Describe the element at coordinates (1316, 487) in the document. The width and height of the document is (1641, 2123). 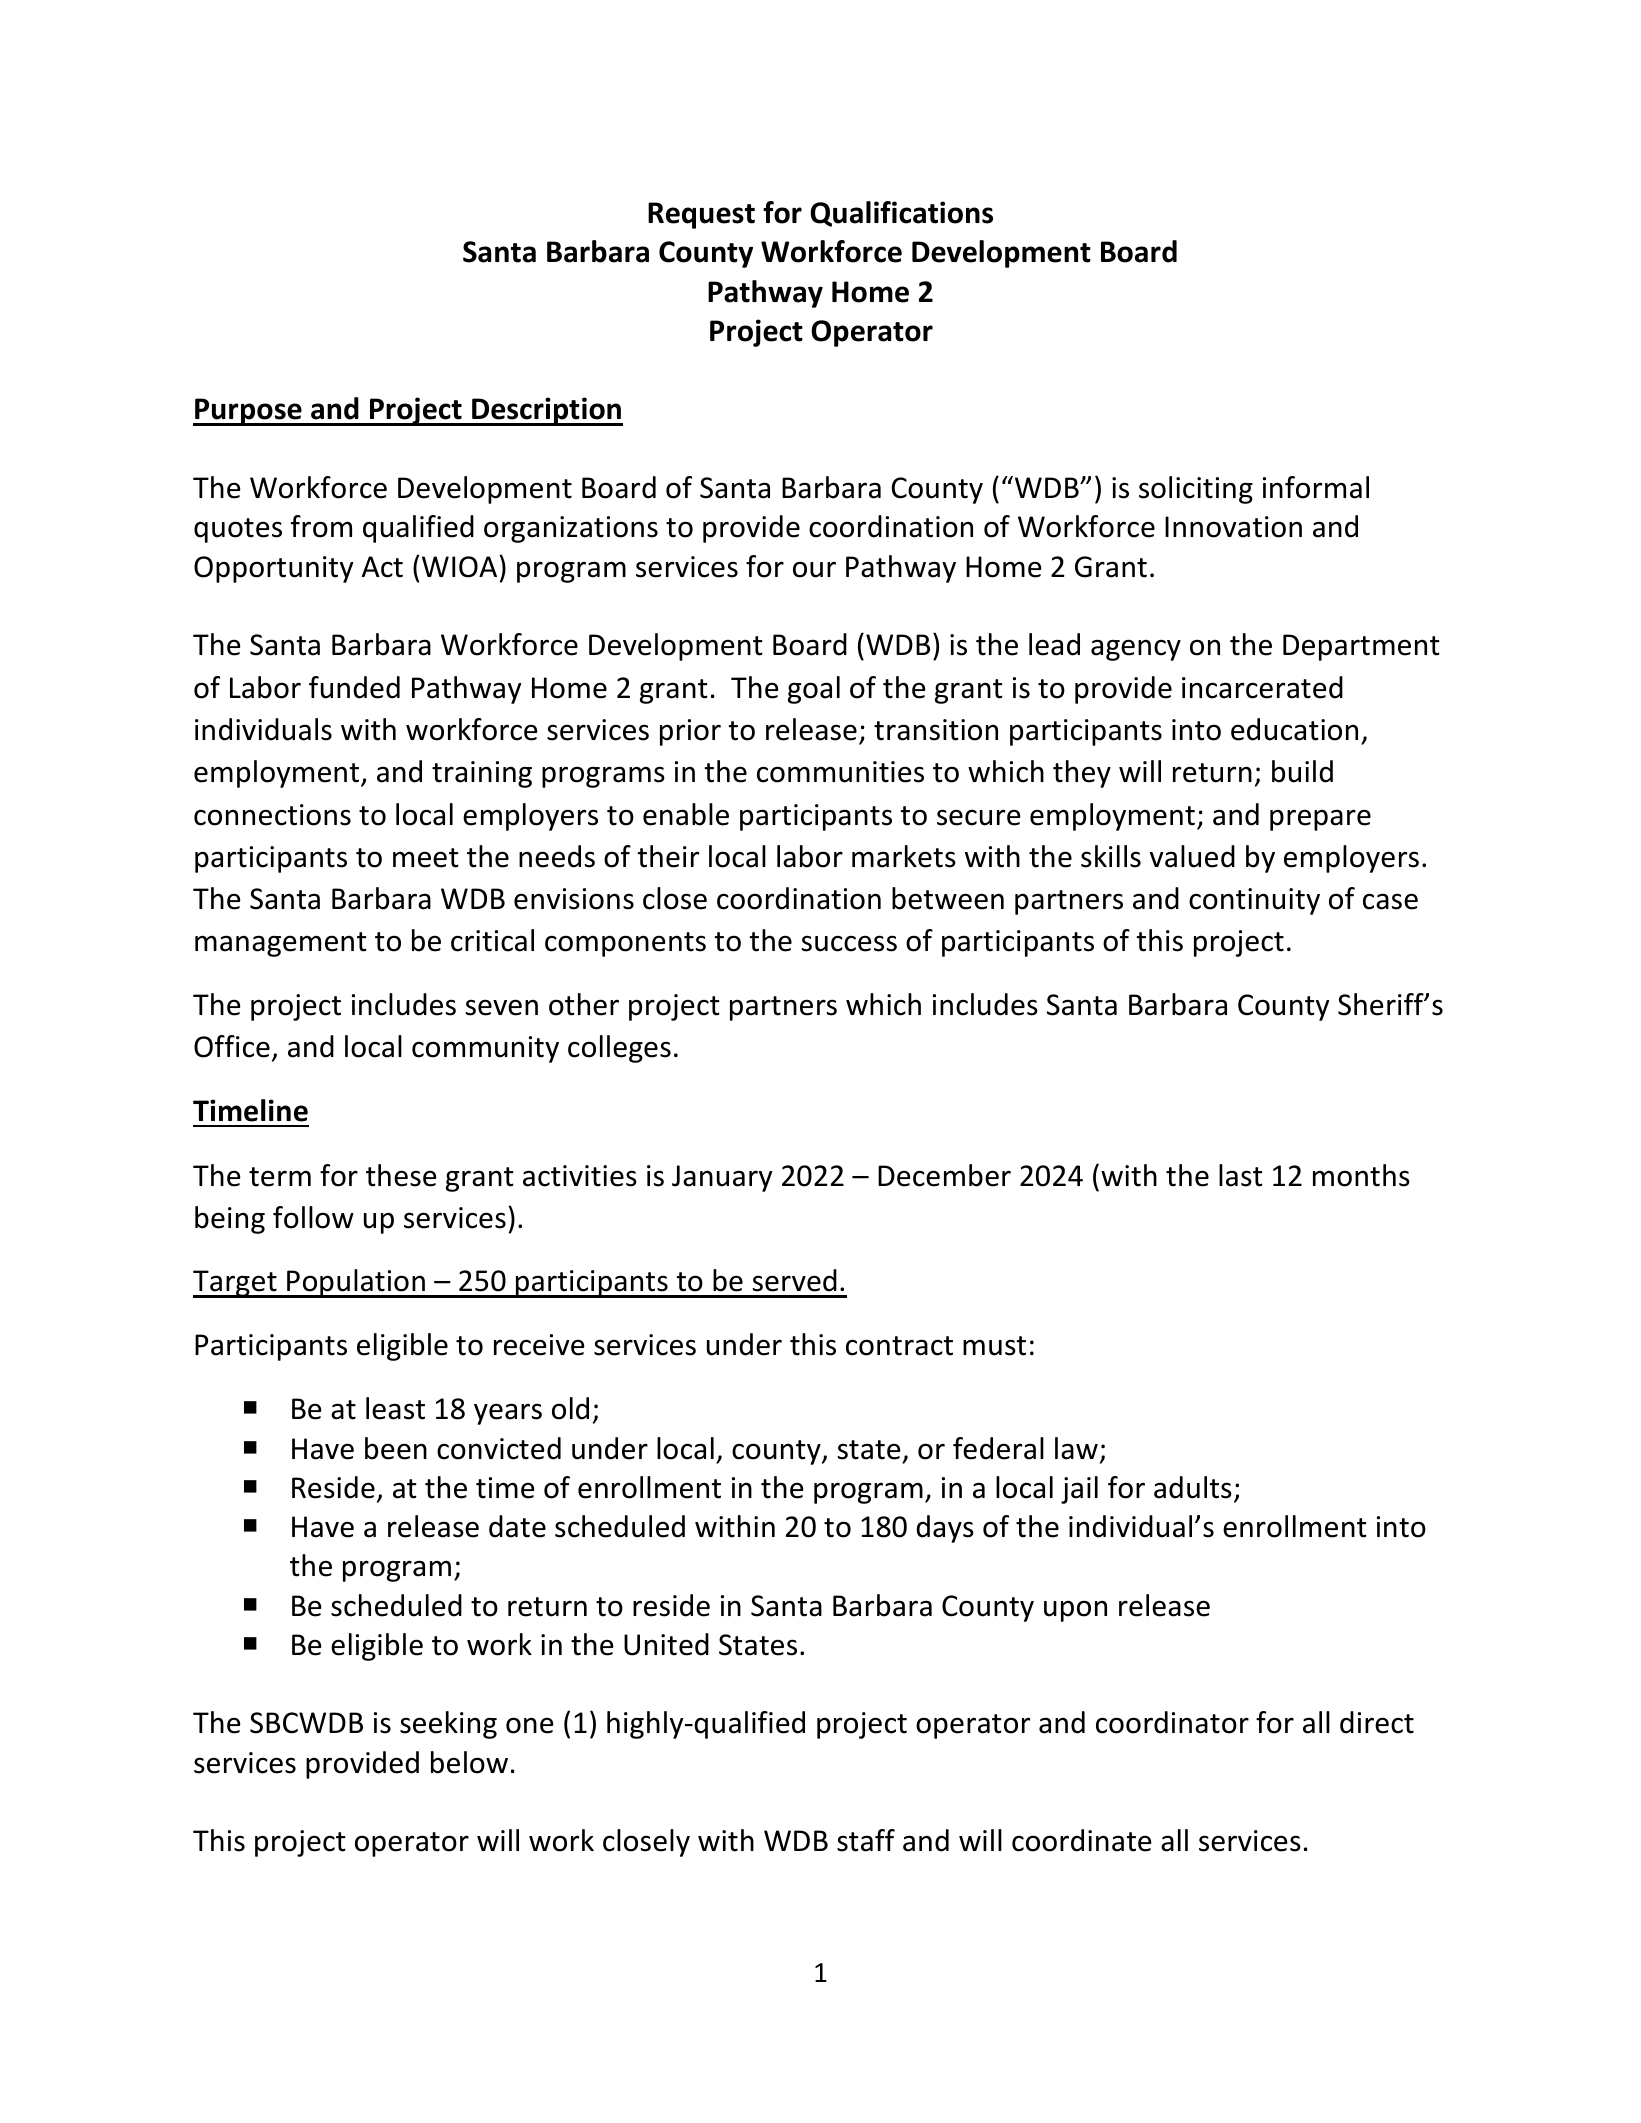
I see `informal` at that location.
